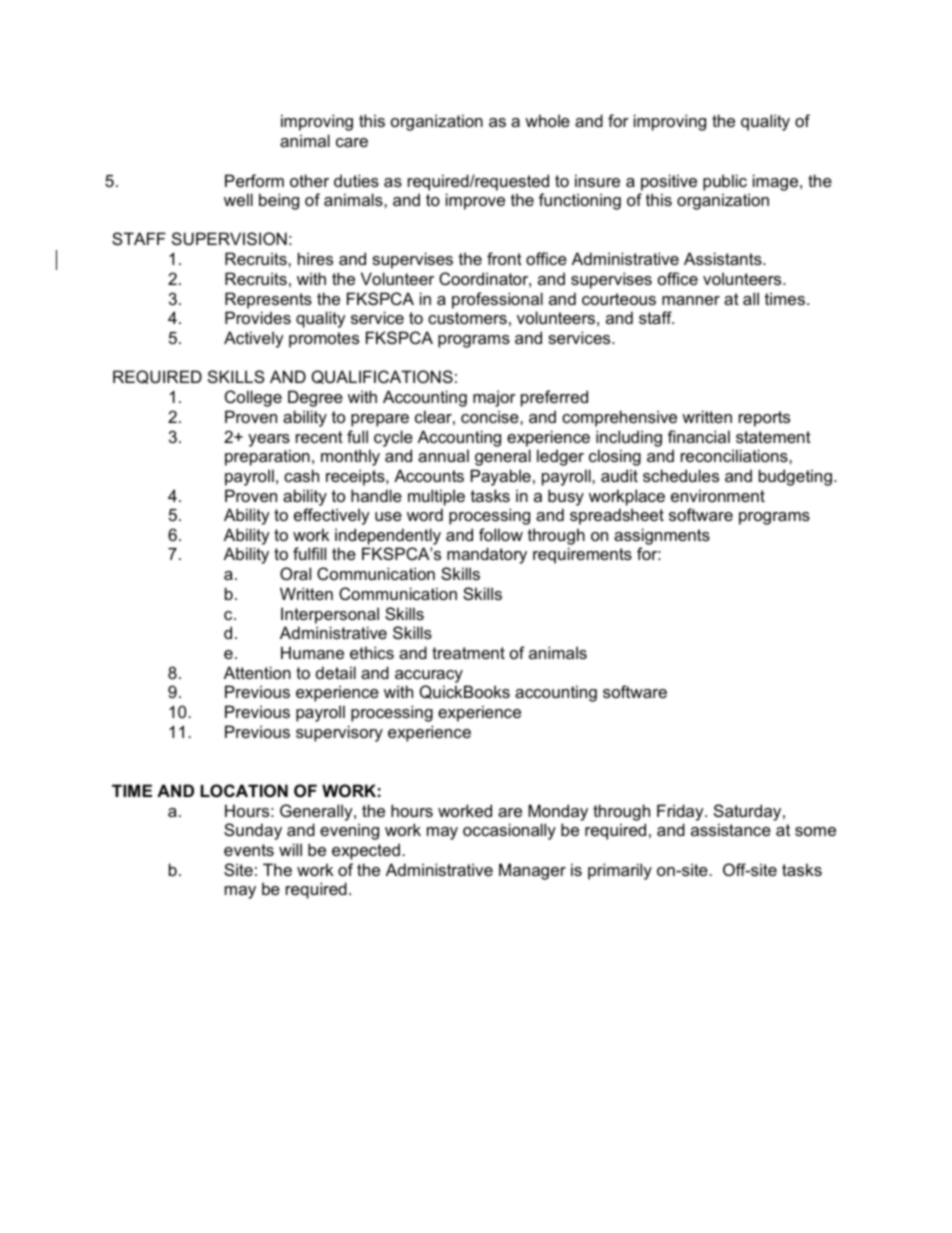 The height and width of the screenshot is (1233, 952). Describe the element at coordinates (501, 477) in the screenshot. I see `Payable` at that location.
